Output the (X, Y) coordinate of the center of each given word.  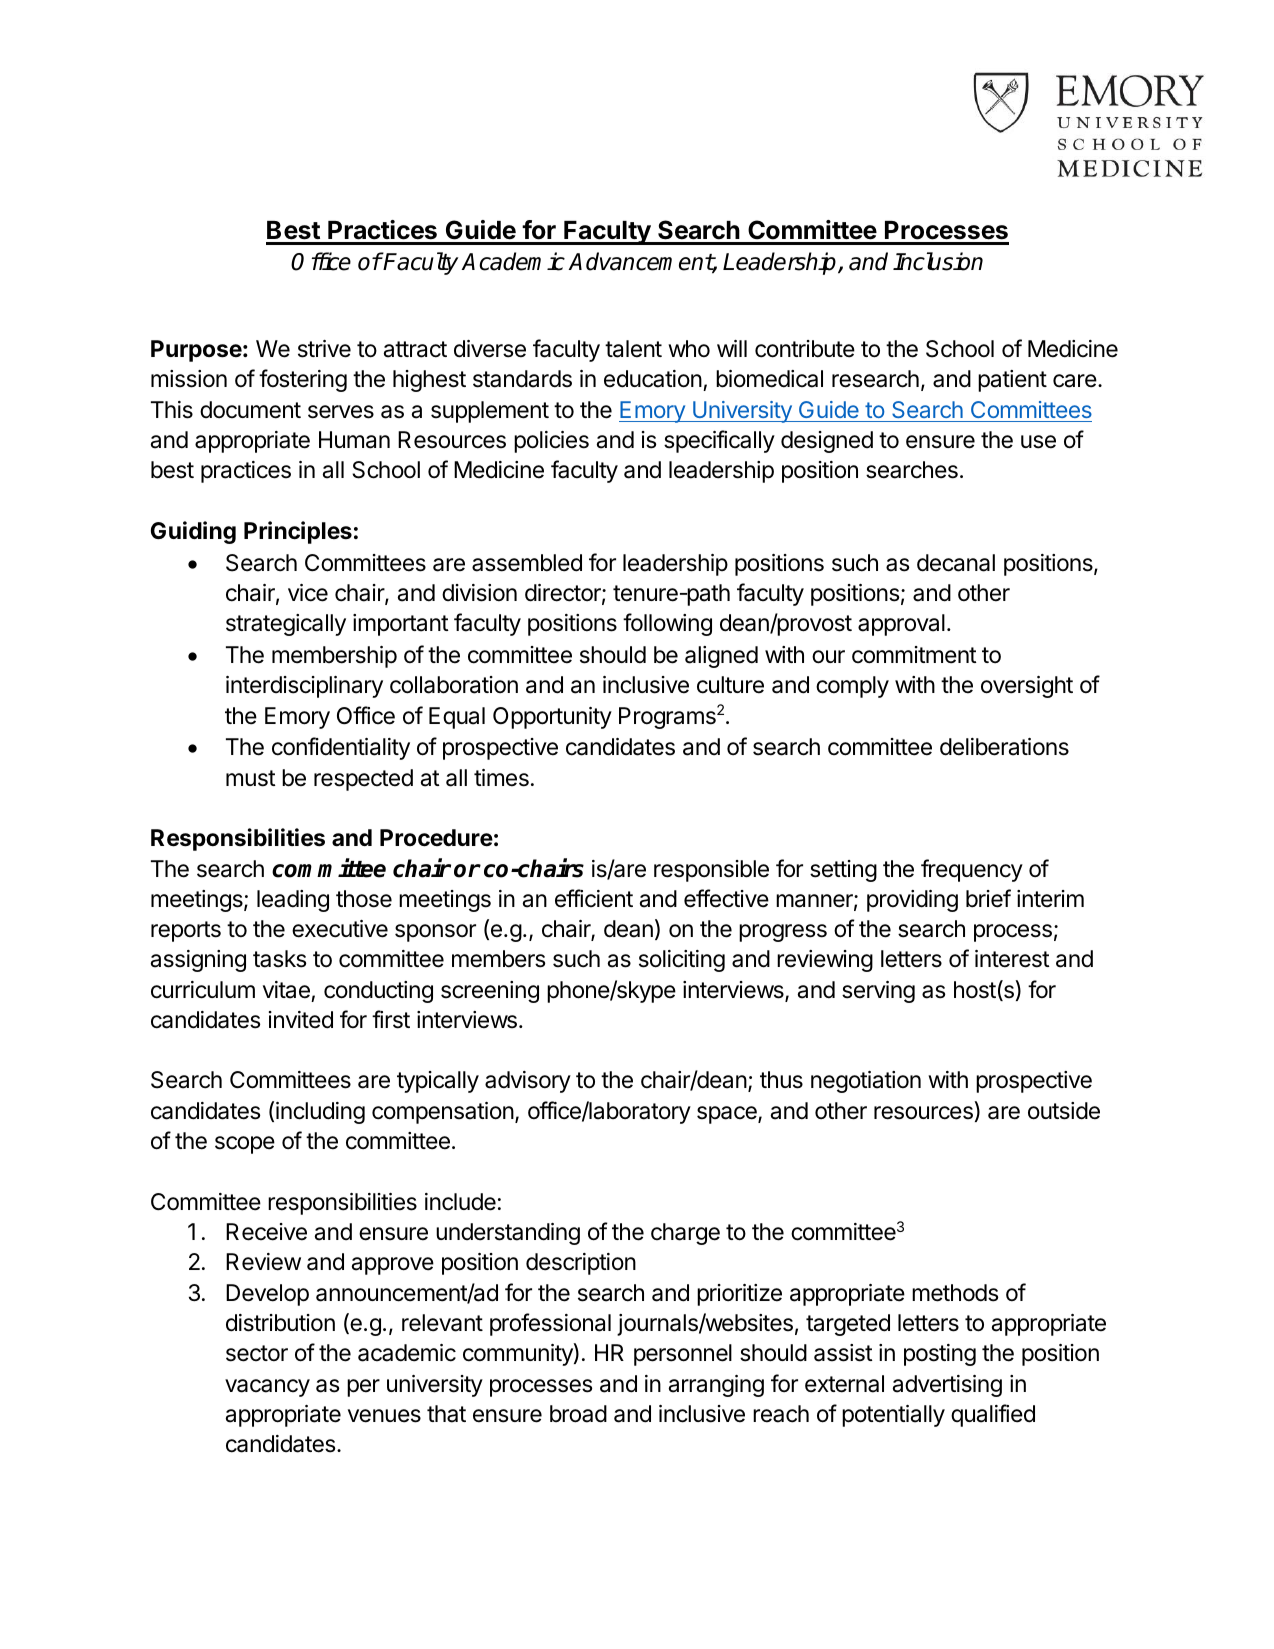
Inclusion (938, 261)
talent (633, 349)
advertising (947, 1386)
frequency (972, 870)
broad (578, 1414)
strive (324, 349)
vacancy (267, 1388)
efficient (594, 898)
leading (293, 901)
